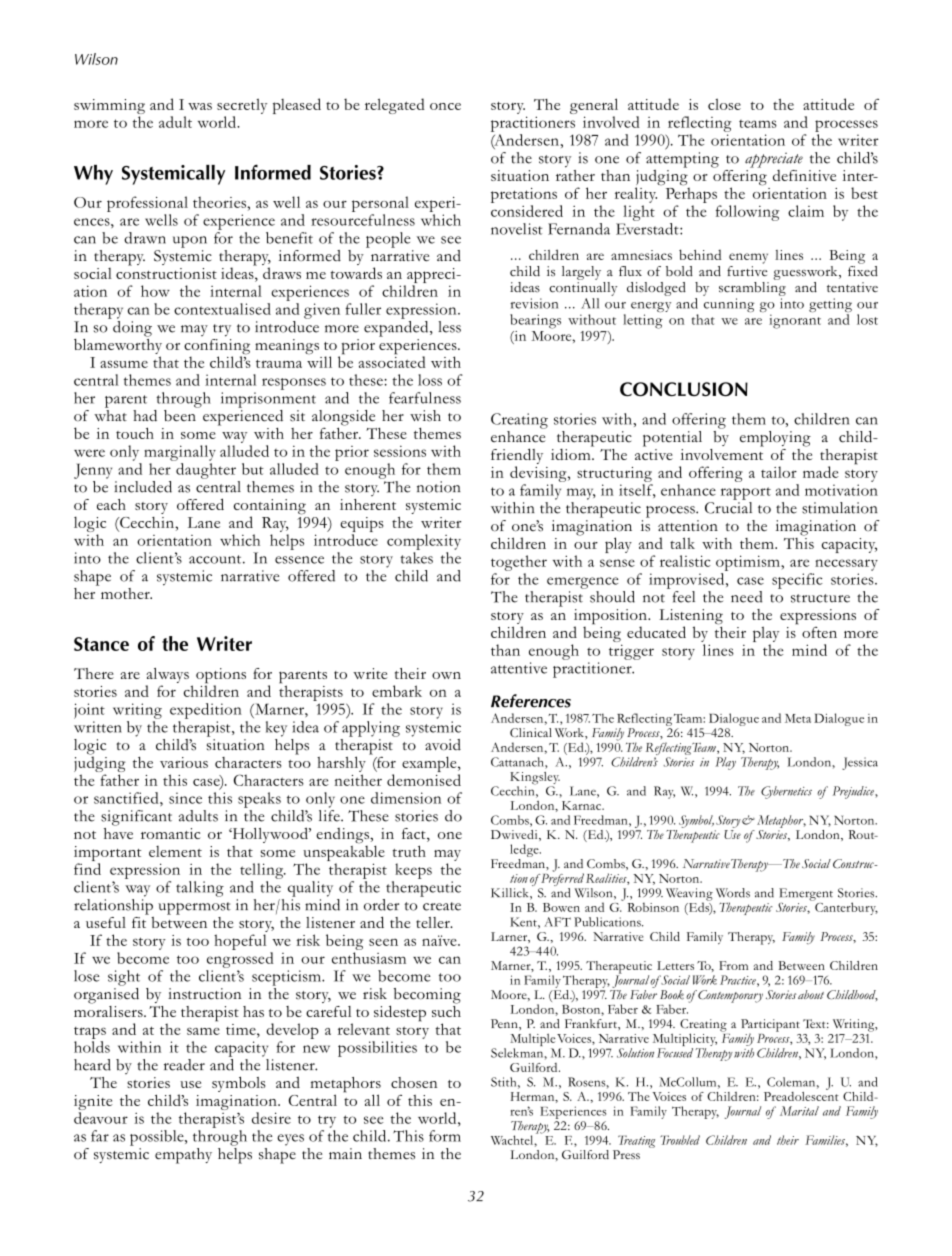 The width and height of the page is (952, 1256). What do you see at coordinates (158, 1138) in the page?
I see `possible` at bounding box center [158, 1138].
